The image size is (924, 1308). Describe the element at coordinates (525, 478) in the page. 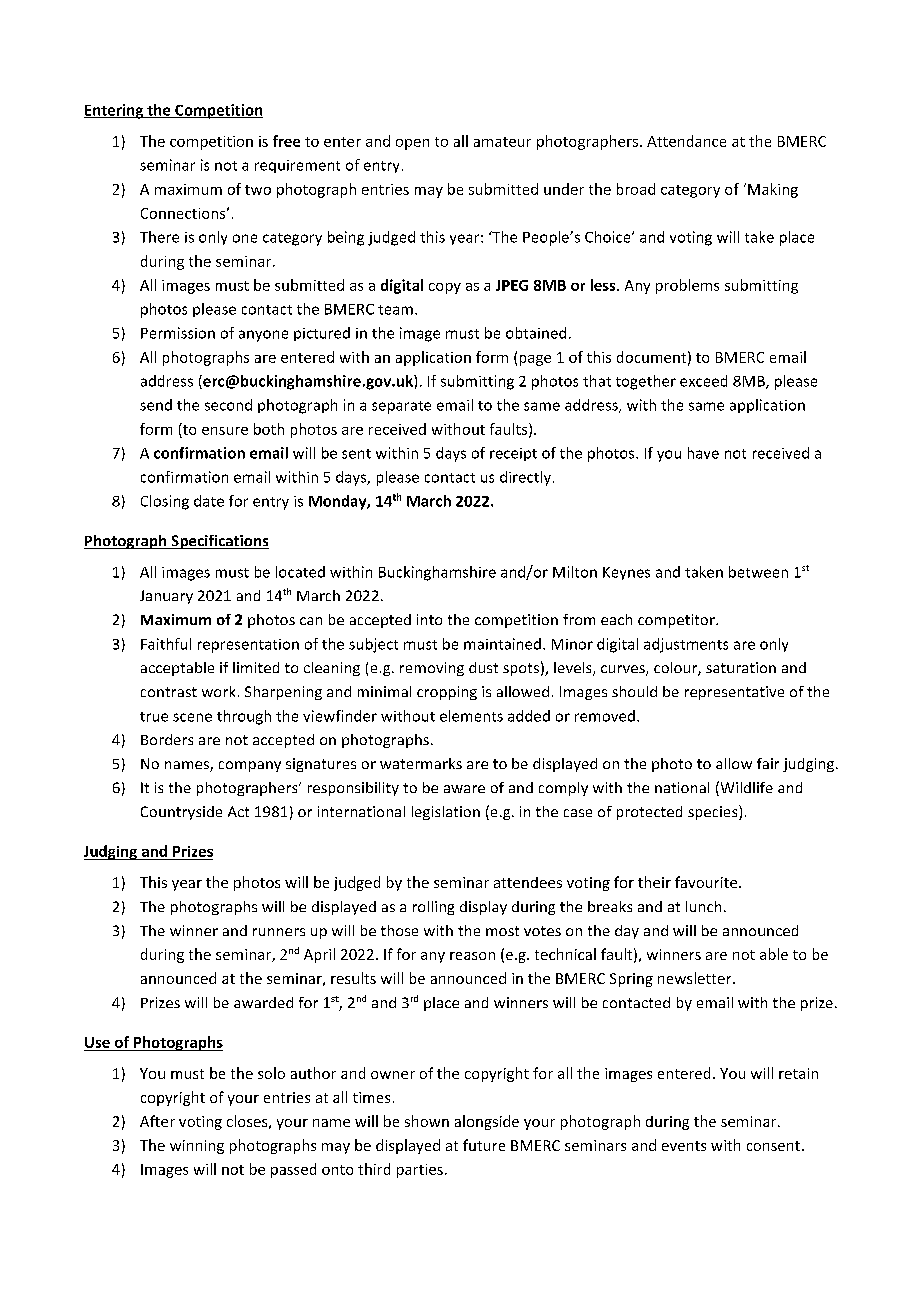

I see `directly` at that location.
